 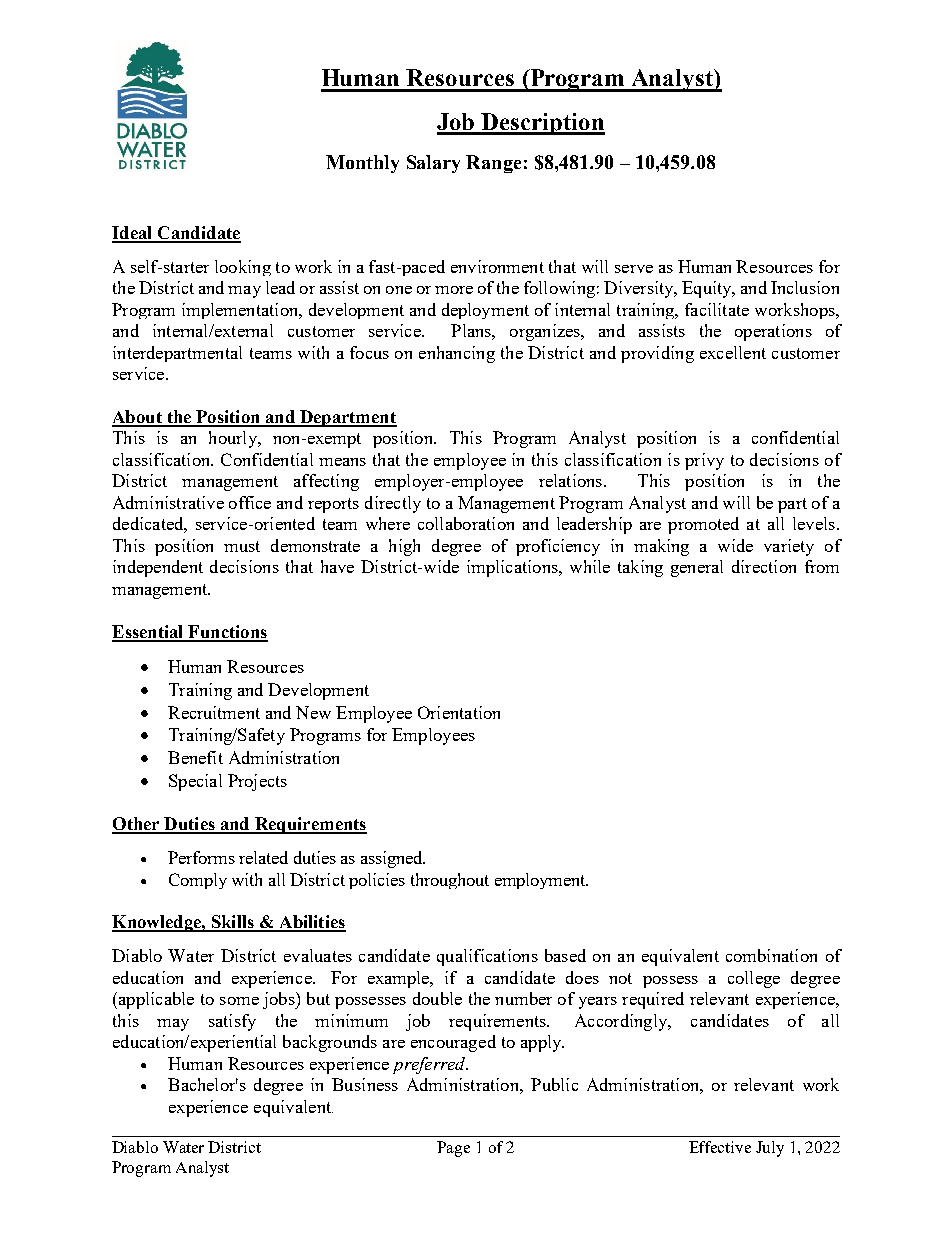 What do you see at coordinates (493, 164) in the screenshot?
I see `Range` at bounding box center [493, 164].
